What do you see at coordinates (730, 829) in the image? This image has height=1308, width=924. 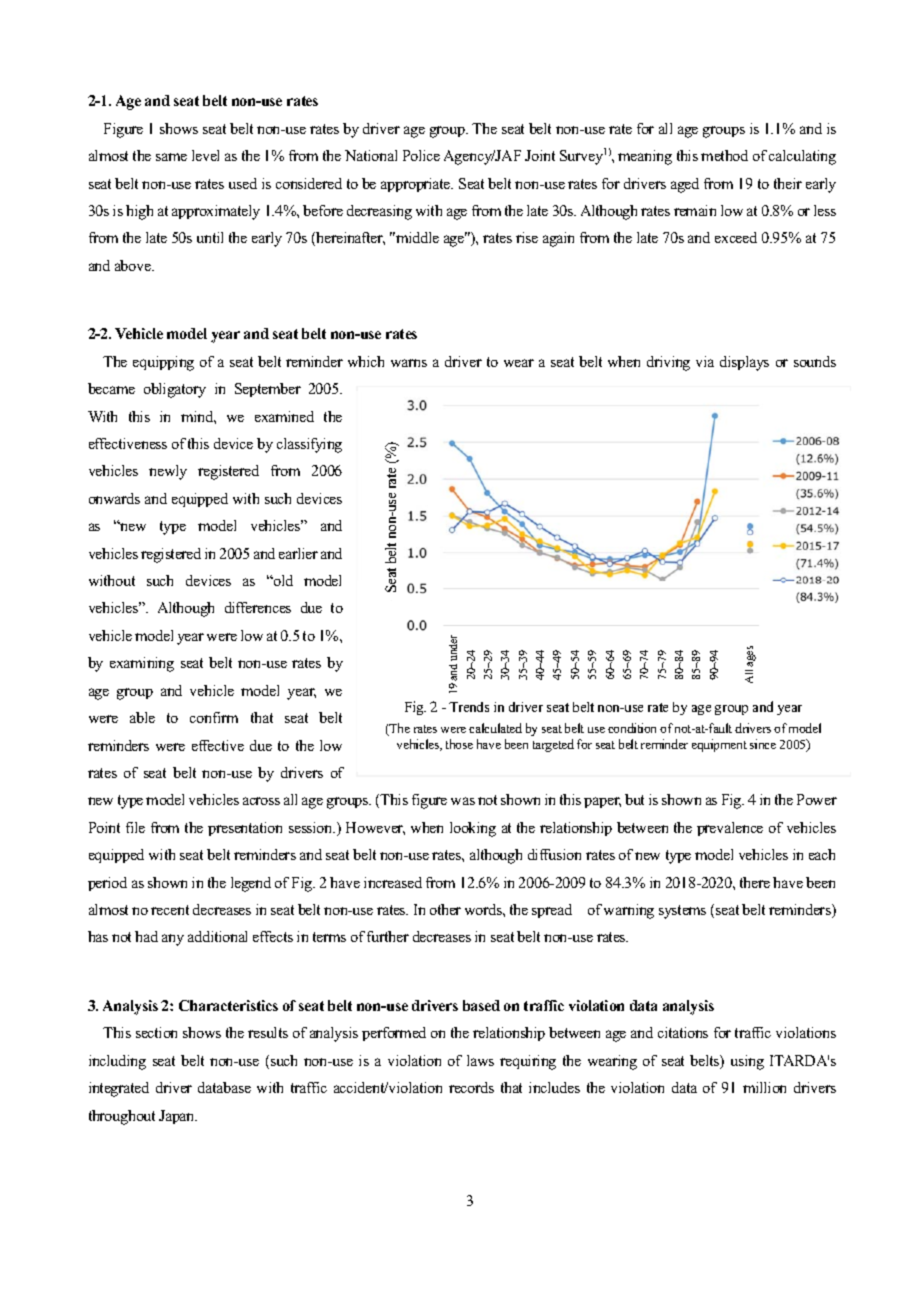 I see `prevalence` at bounding box center [730, 829].
